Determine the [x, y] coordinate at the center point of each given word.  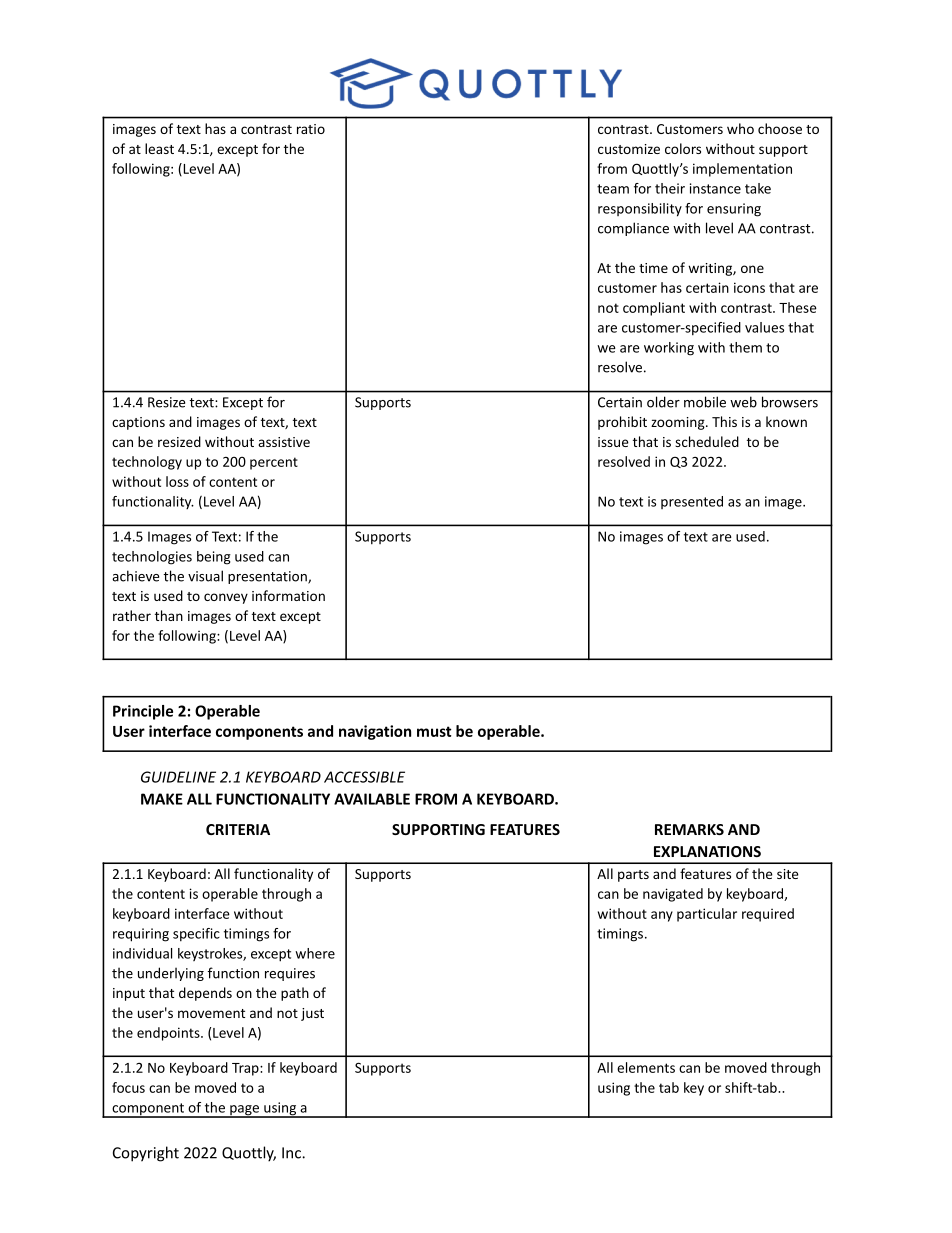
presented [692, 502]
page [244, 1111]
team [613, 189]
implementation [742, 170]
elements [646, 1067]
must [434, 731]
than [169, 615]
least [159, 148]
